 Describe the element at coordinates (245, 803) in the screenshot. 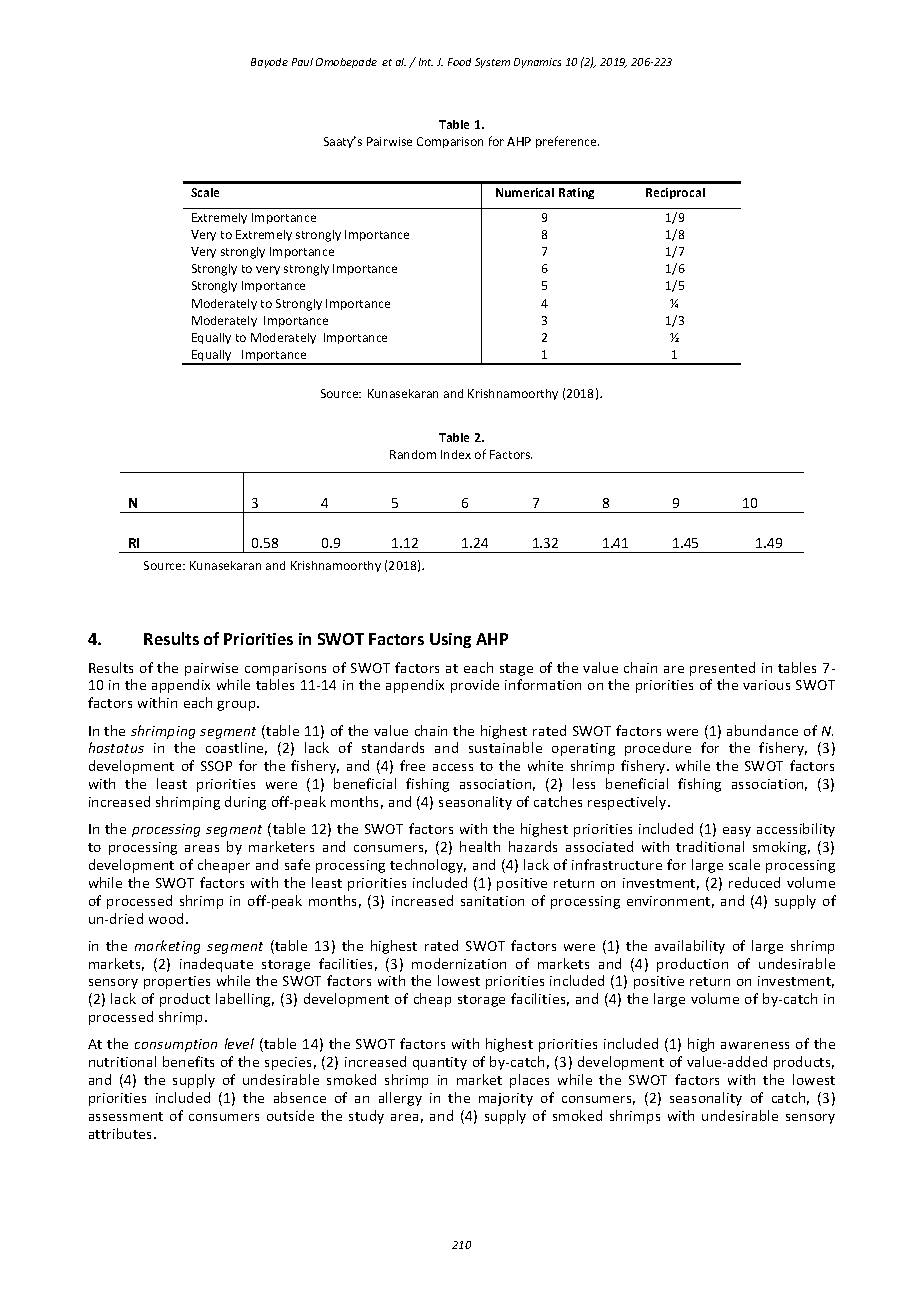

I see `during` at that location.
